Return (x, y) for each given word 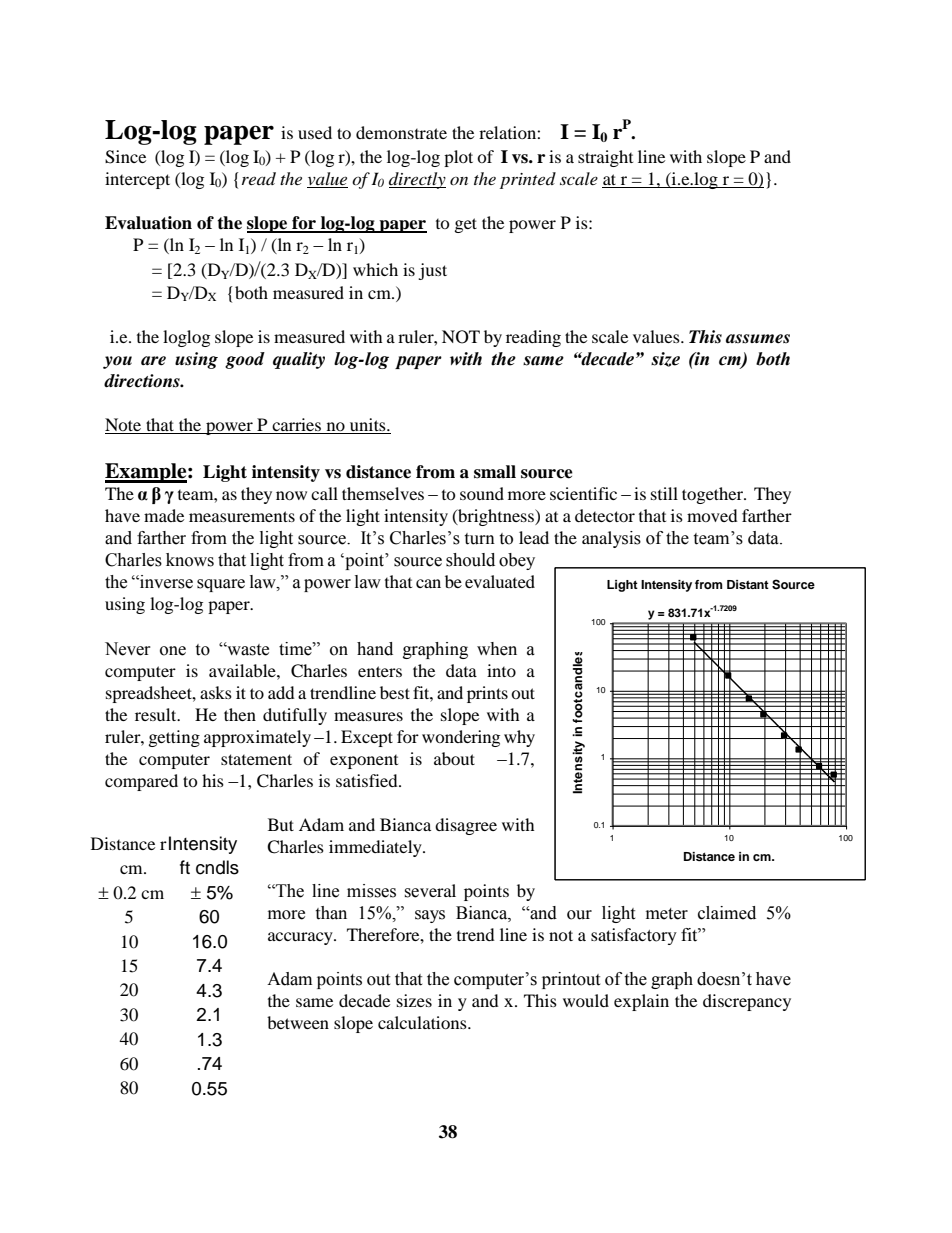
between (298, 1022)
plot (458, 158)
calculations (423, 1022)
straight (605, 158)
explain (641, 1002)
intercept (137, 180)
